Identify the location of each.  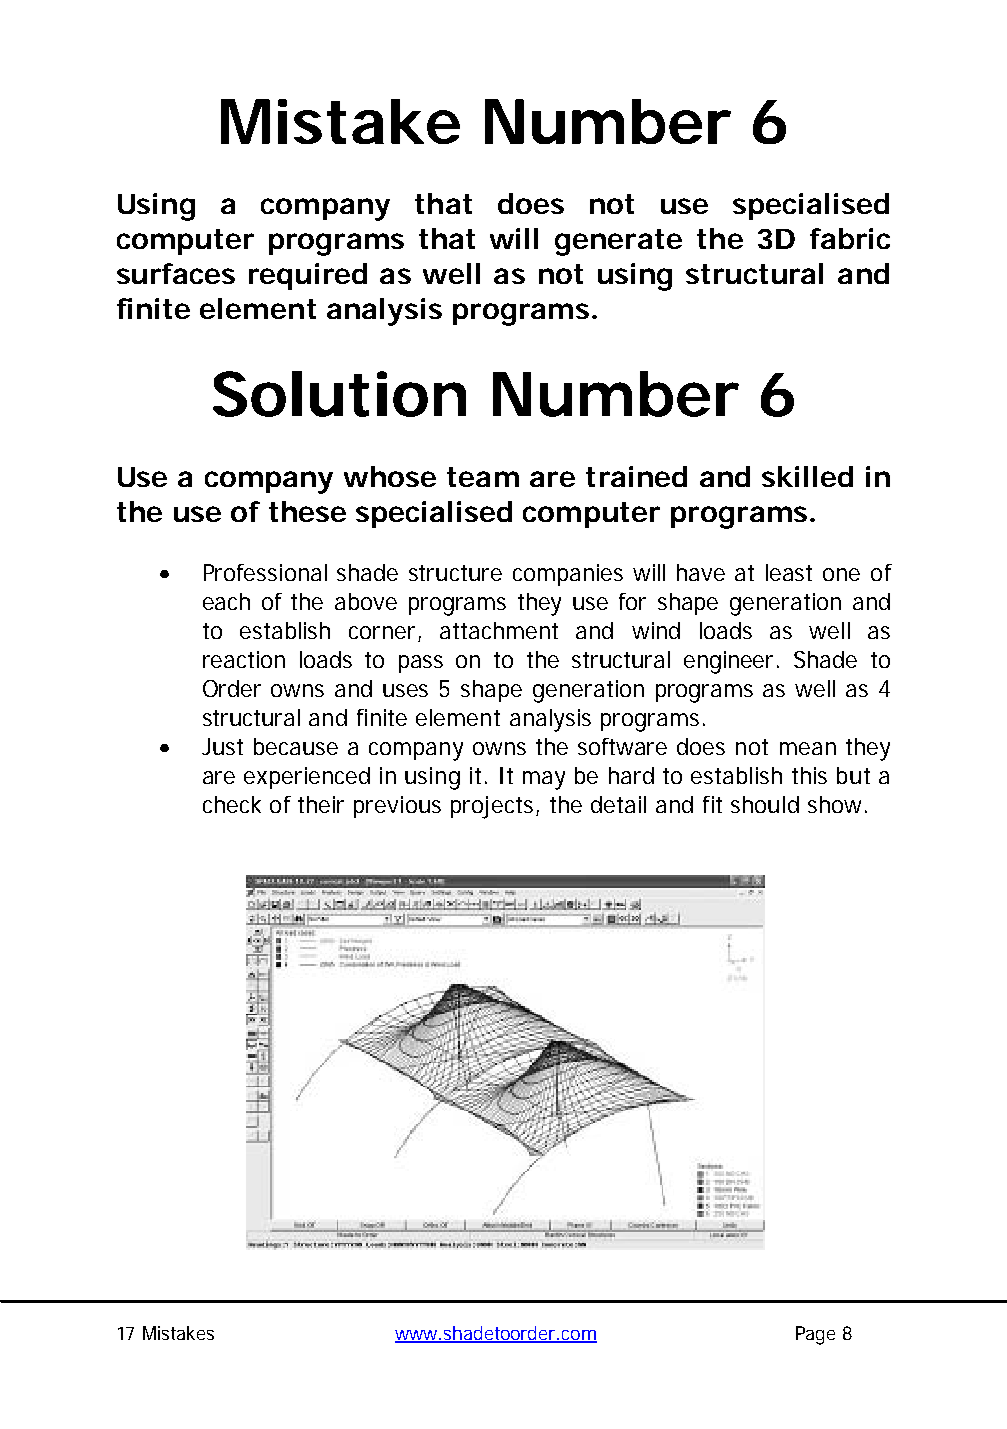
(226, 601).
